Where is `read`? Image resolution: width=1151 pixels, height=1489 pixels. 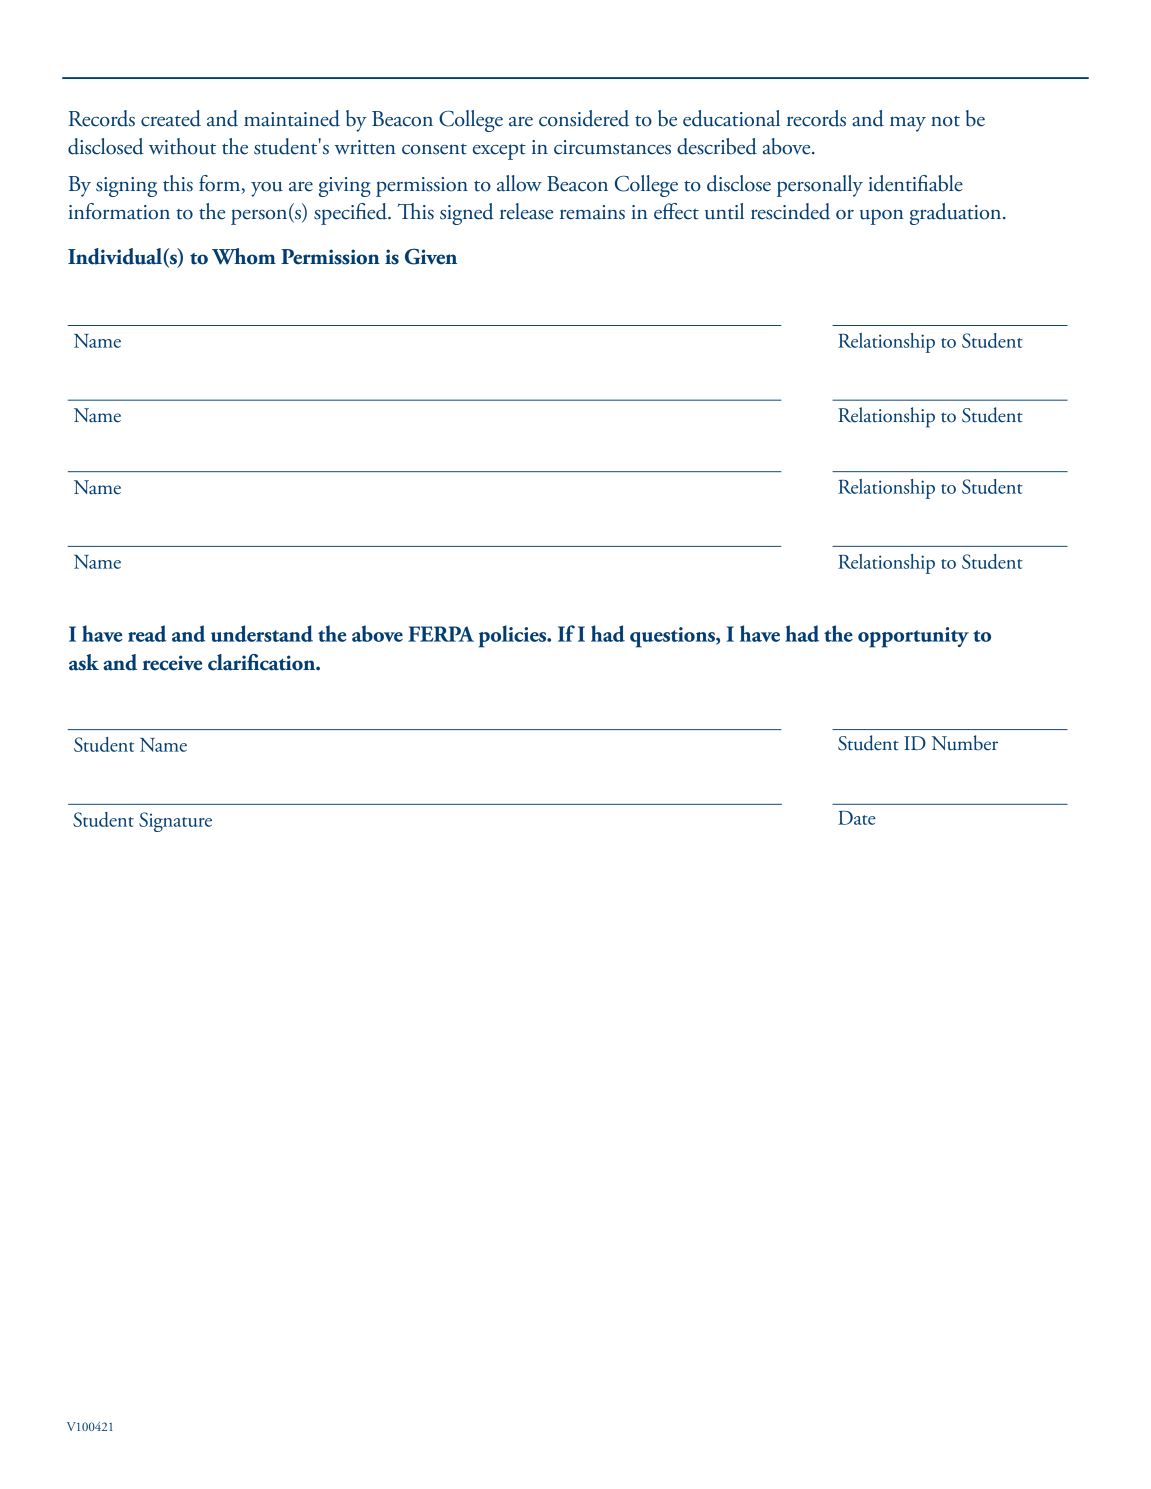 read is located at coordinates (147, 633).
